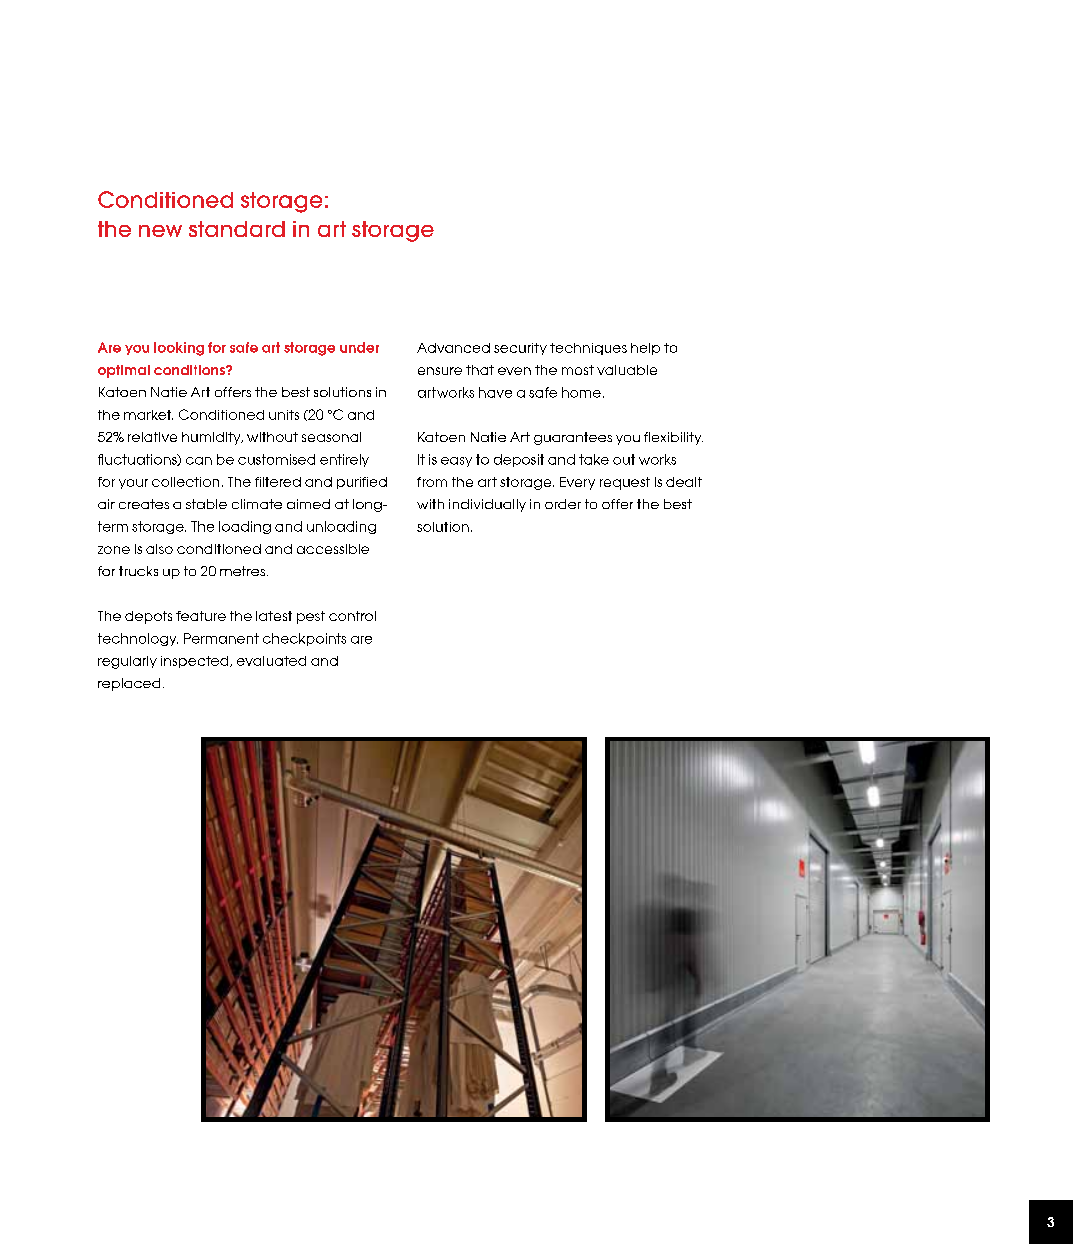 The image size is (1073, 1244). I want to click on under, so click(359, 347).
